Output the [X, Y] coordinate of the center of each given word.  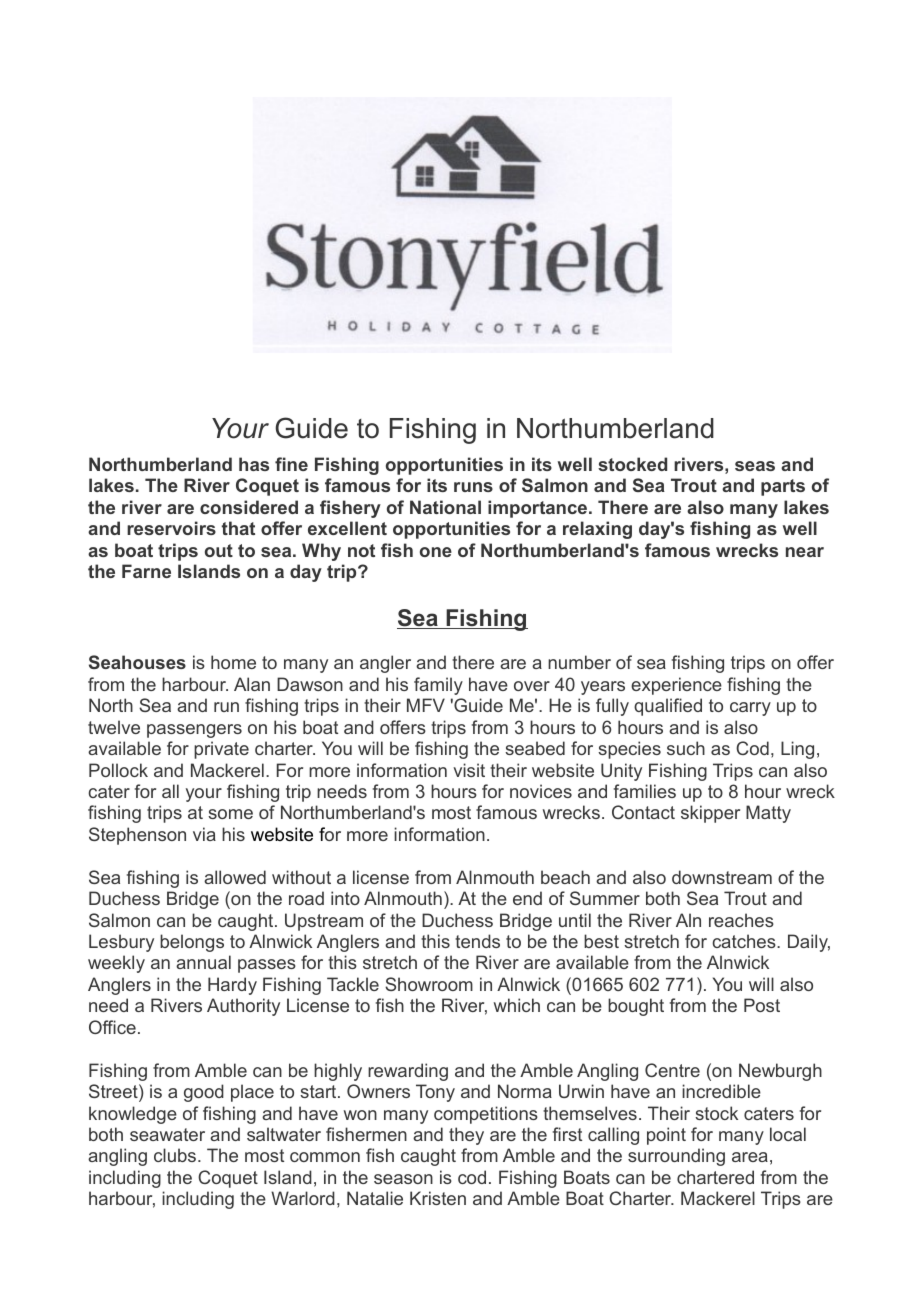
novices [541, 791]
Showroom [429, 984]
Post [762, 1005]
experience [676, 686]
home [233, 662]
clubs [175, 1155]
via [204, 834]
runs [473, 487]
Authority [243, 1007]
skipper [710, 814]
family [438, 686]
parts [783, 487]
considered [249, 507]
